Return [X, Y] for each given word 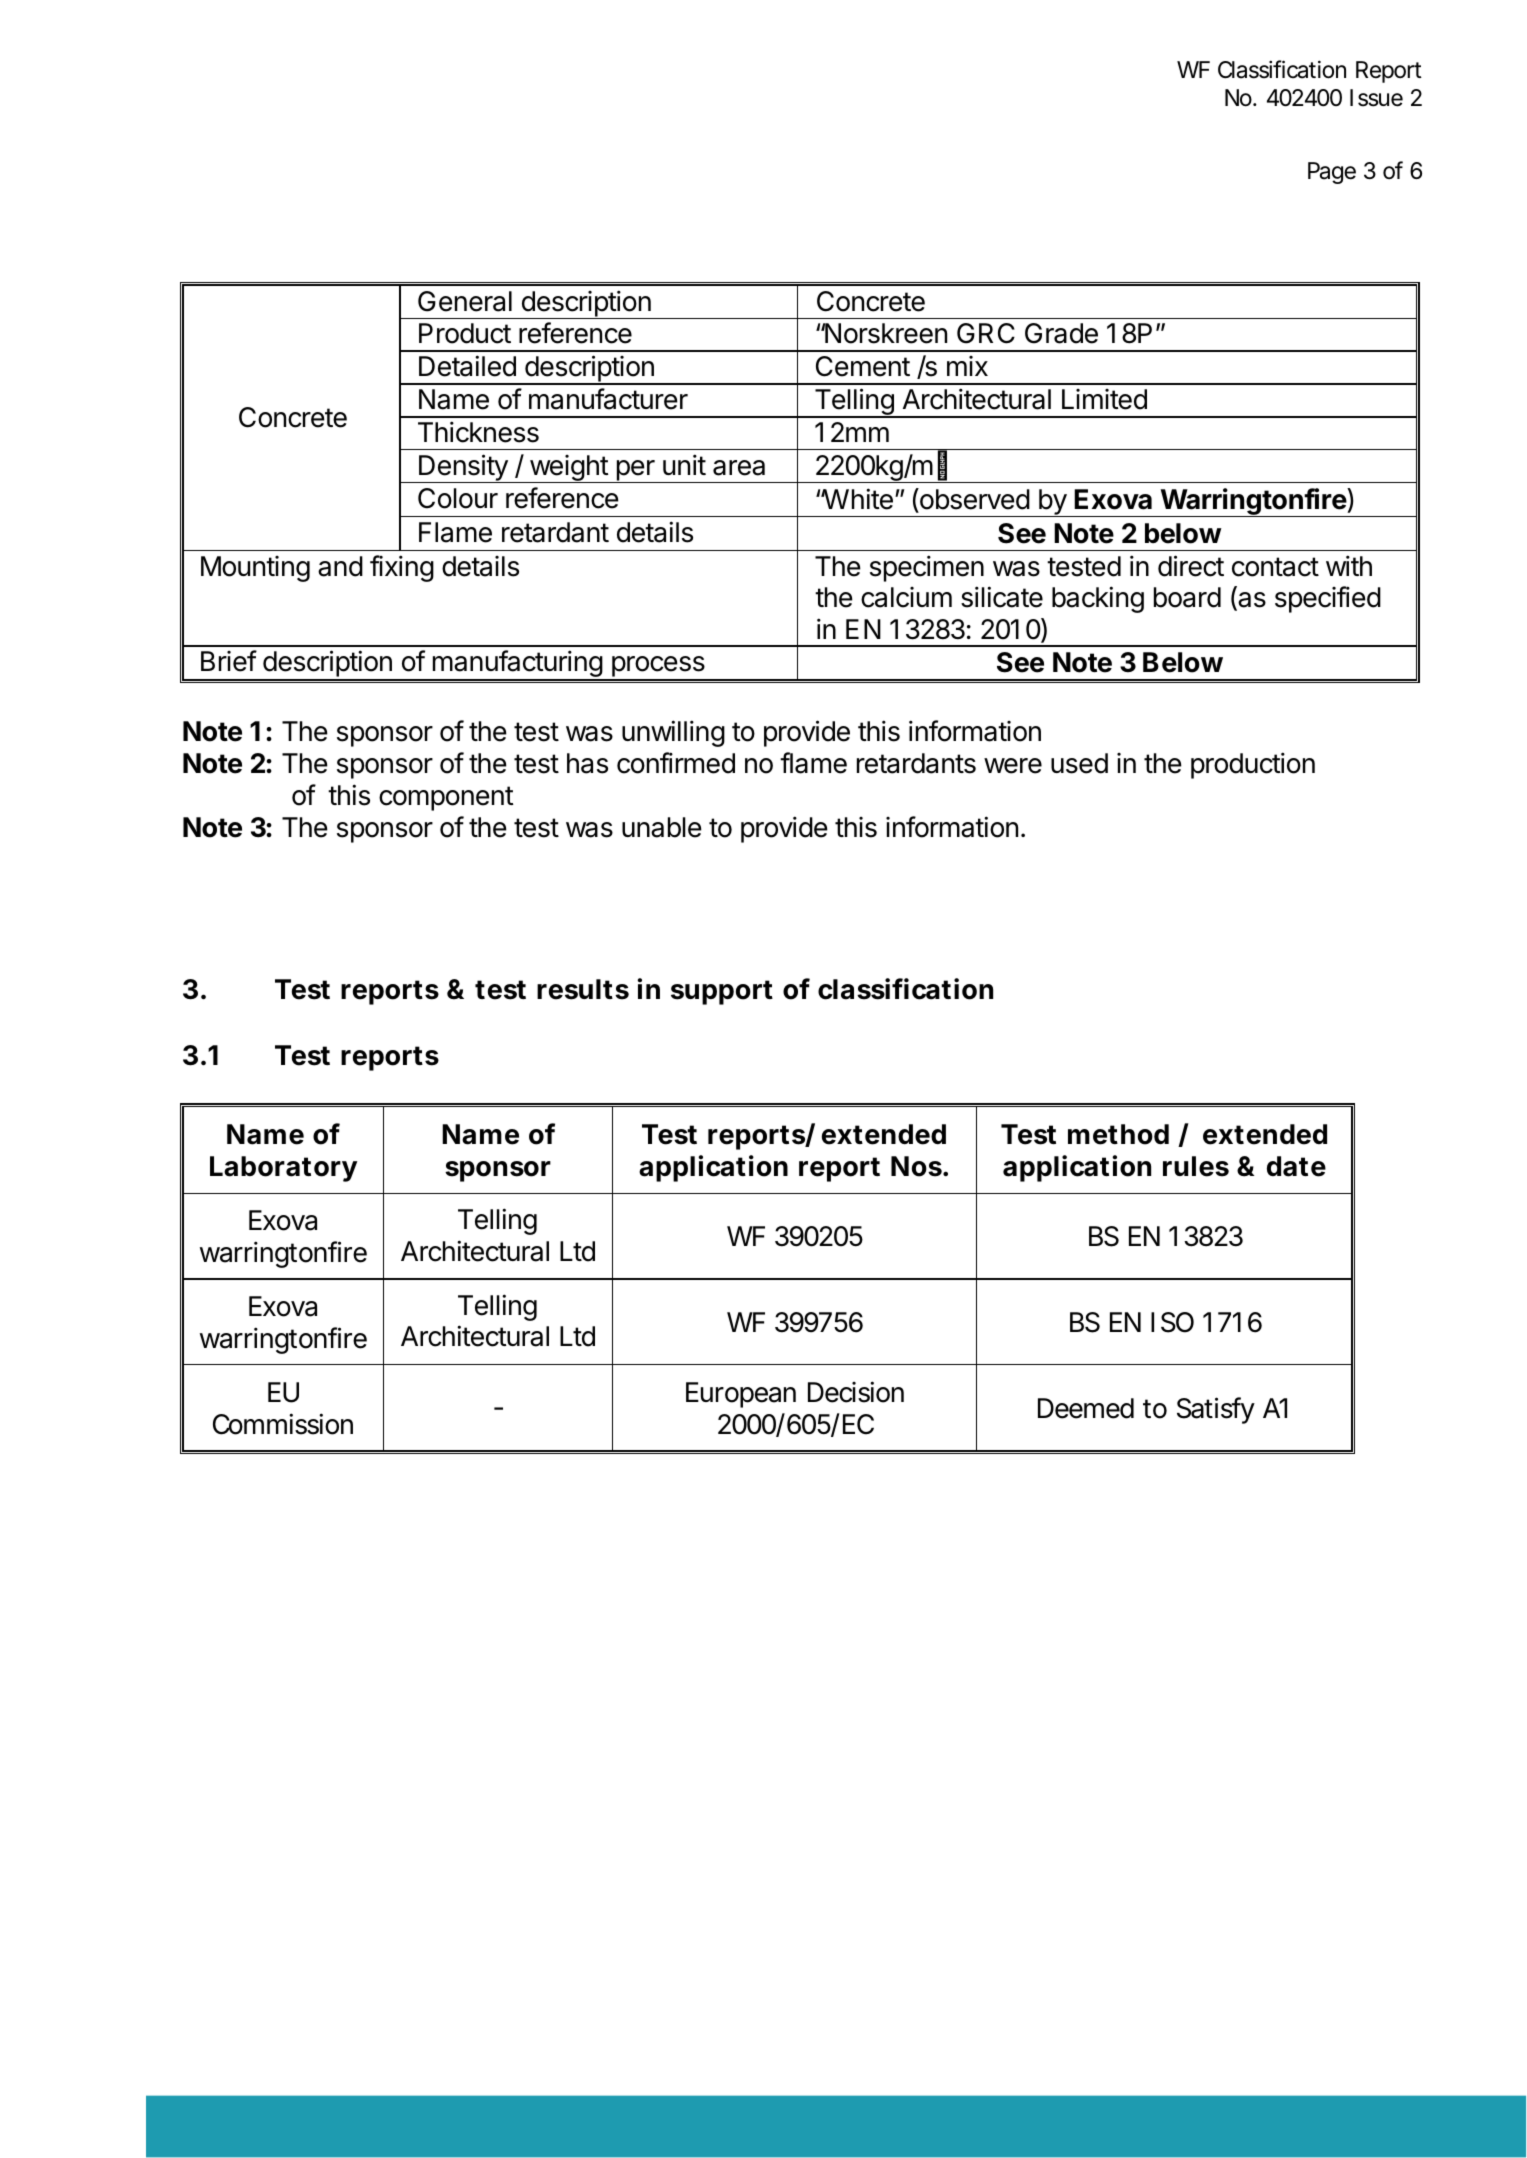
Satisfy [1216, 1410]
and [340, 566]
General [465, 301]
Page [1332, 173]
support [722, 992]
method [1118, 1134]
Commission [283, 1424]
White [857, 499]
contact [1275, 567]
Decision [856, 1392]
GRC [986, 333]
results [583, 989]
